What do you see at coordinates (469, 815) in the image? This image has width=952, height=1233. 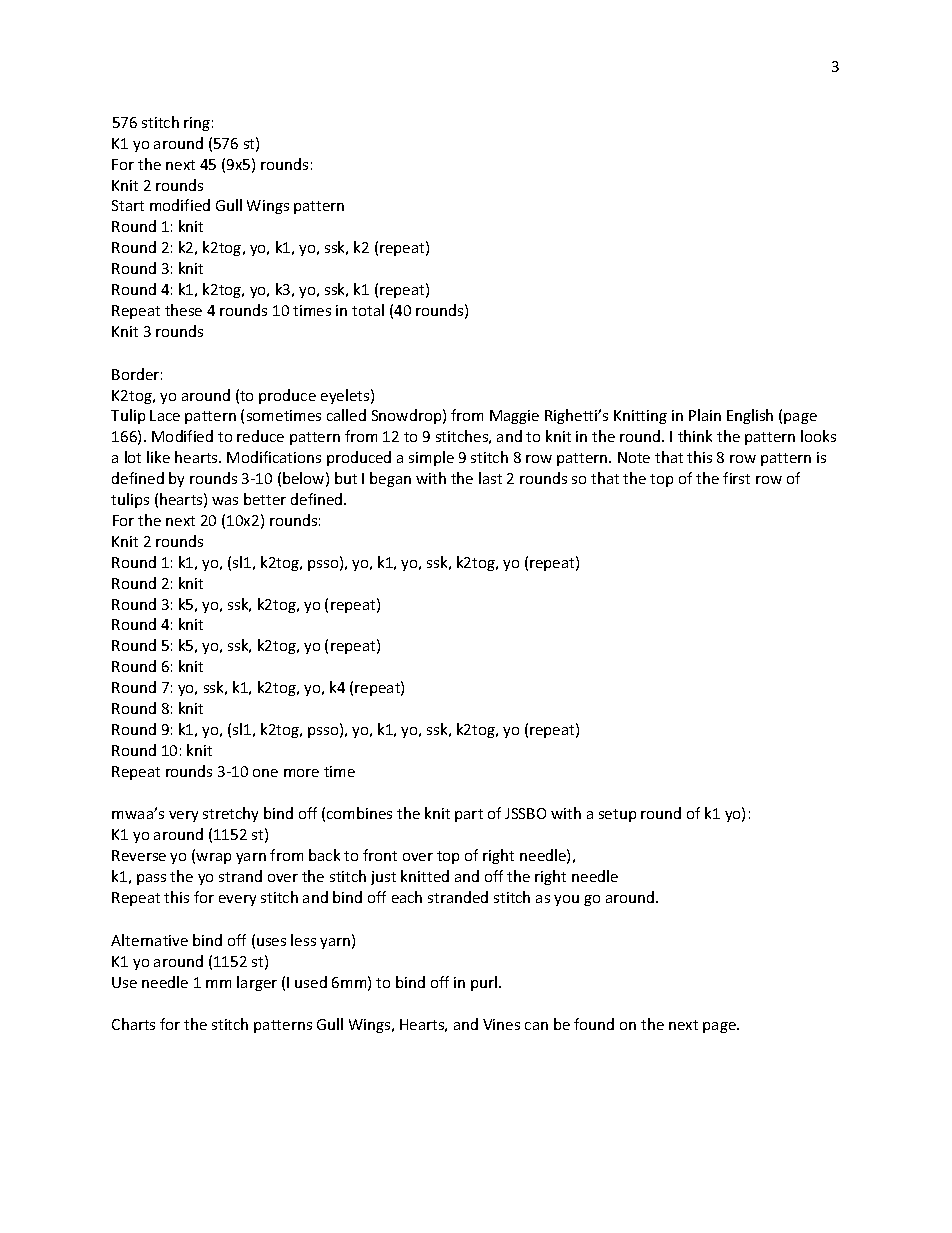 I see `part` at bounding box center [469, 815].
